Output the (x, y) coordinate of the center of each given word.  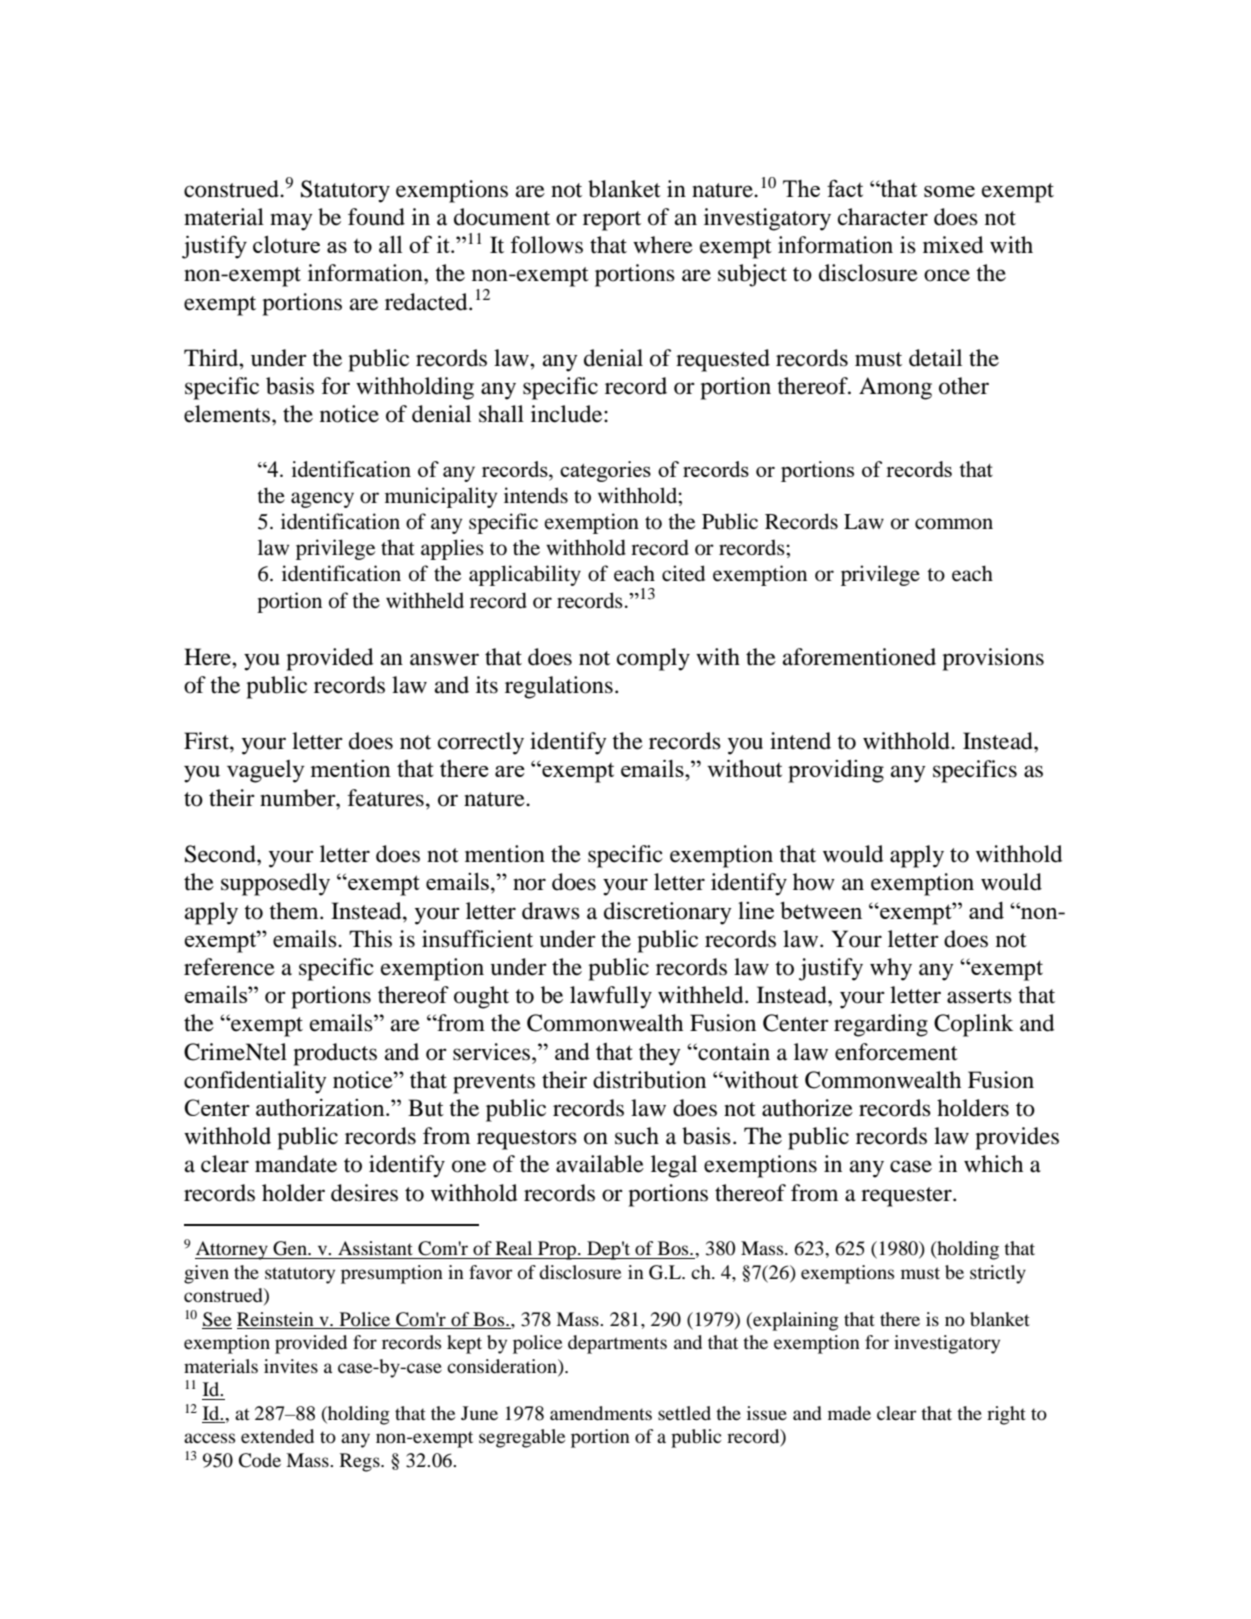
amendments (601, 1413)
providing (836, 771)
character (883, 217)
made (849, 1413)
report (612, 221)
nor (529, 884)
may (291, 222)
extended (277, 1436)
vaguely (266, 771)
